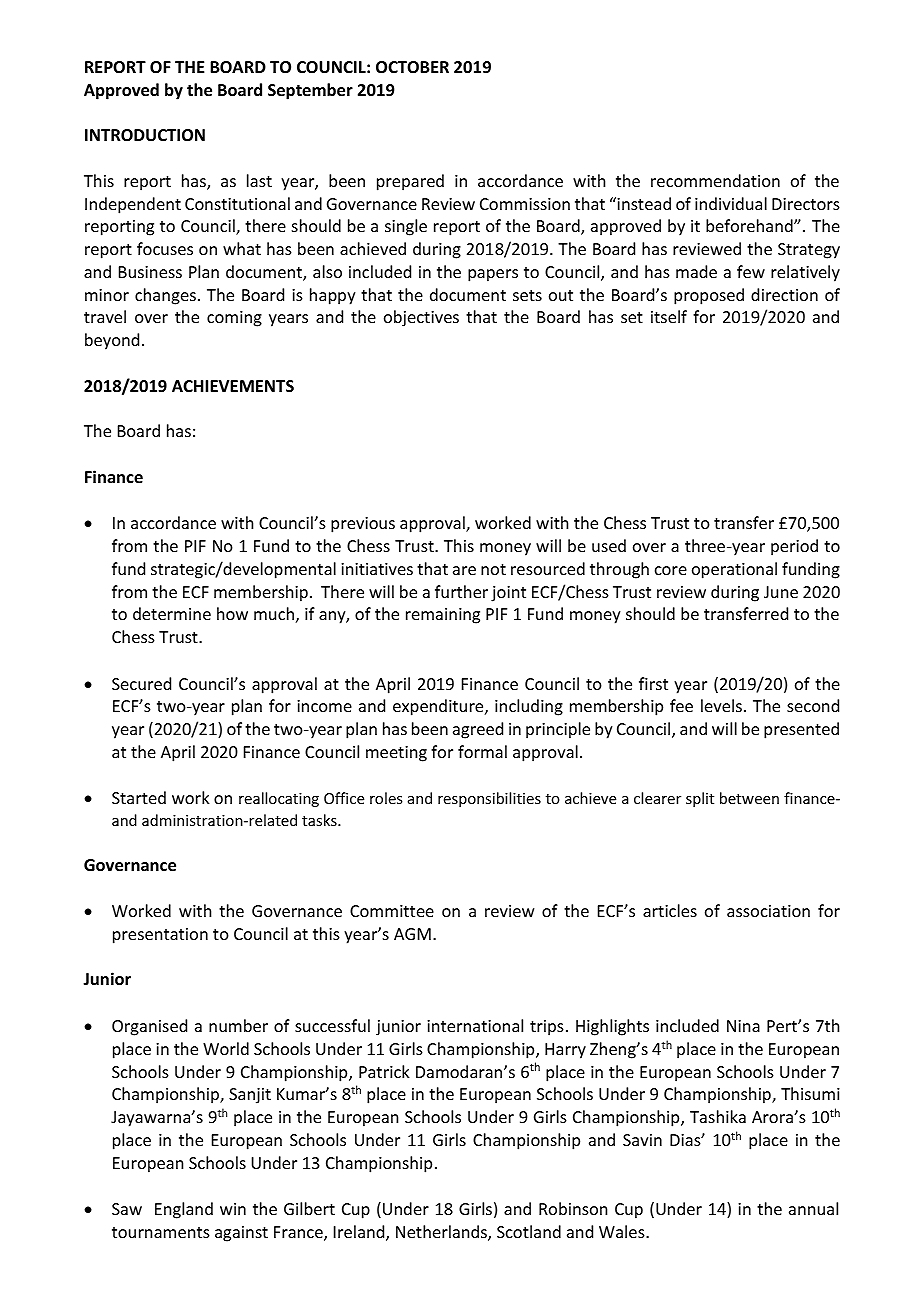 The width and height of the screenshot is (924, 1308). Describe the element at coordinates (669, 316) in the screenshot. I see `itself` at that location.
